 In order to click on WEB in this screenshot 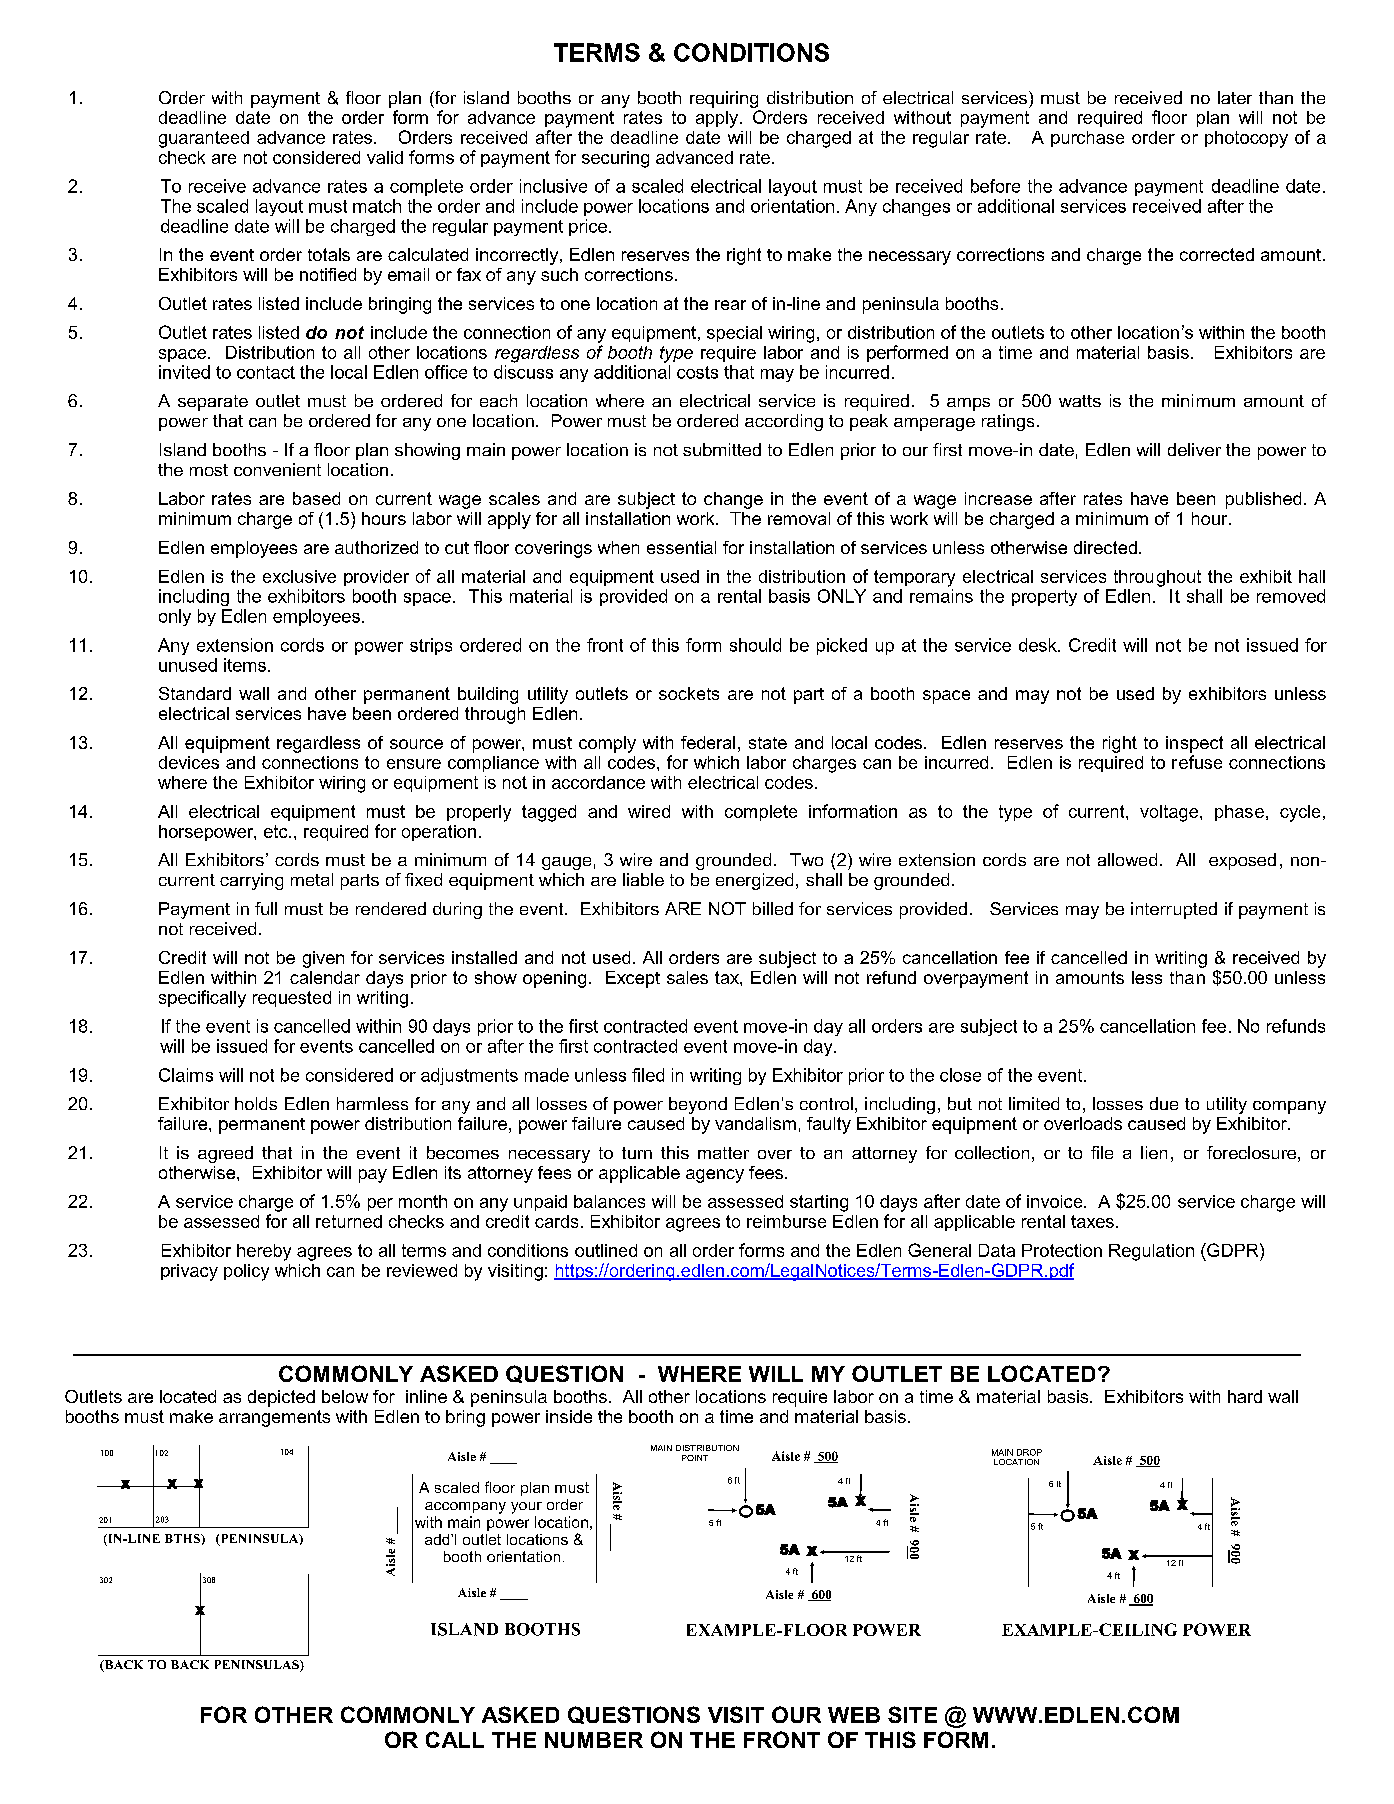, I will do `click(854, 1715)`.
